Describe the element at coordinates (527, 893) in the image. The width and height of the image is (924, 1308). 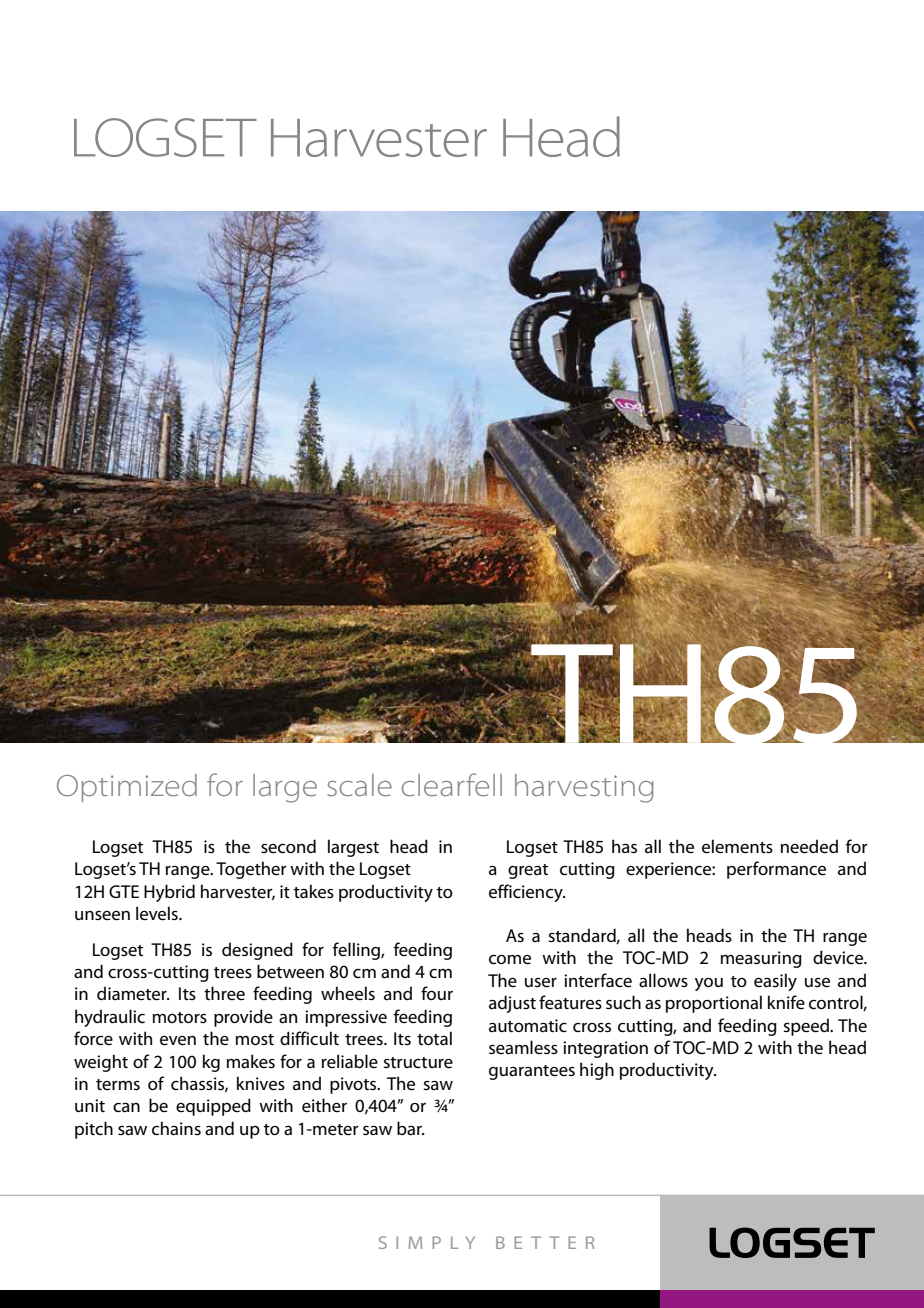
I see `efficiency` at that location.
